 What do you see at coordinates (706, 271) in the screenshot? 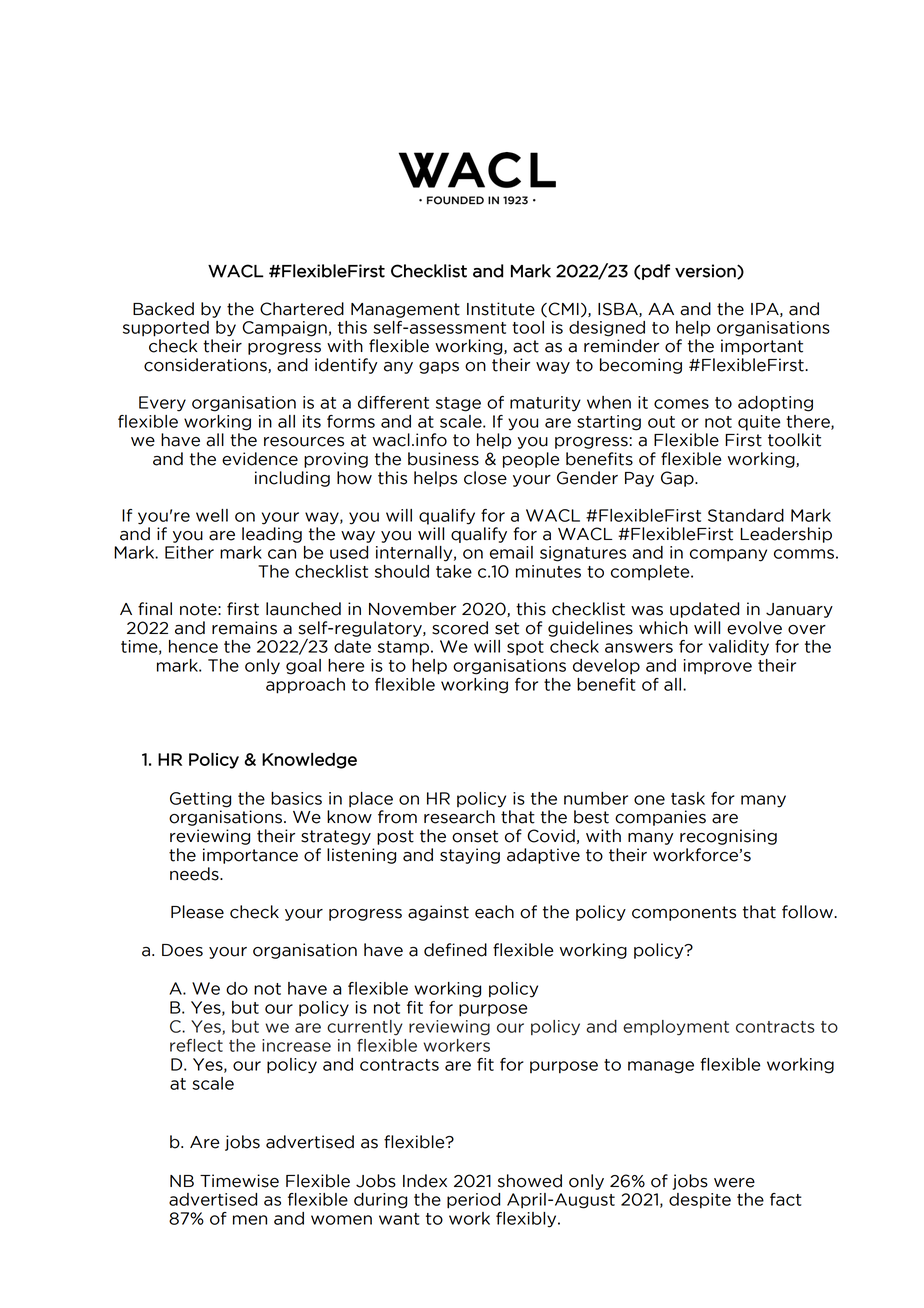
I see `version` at bounding box center [706, 271].
